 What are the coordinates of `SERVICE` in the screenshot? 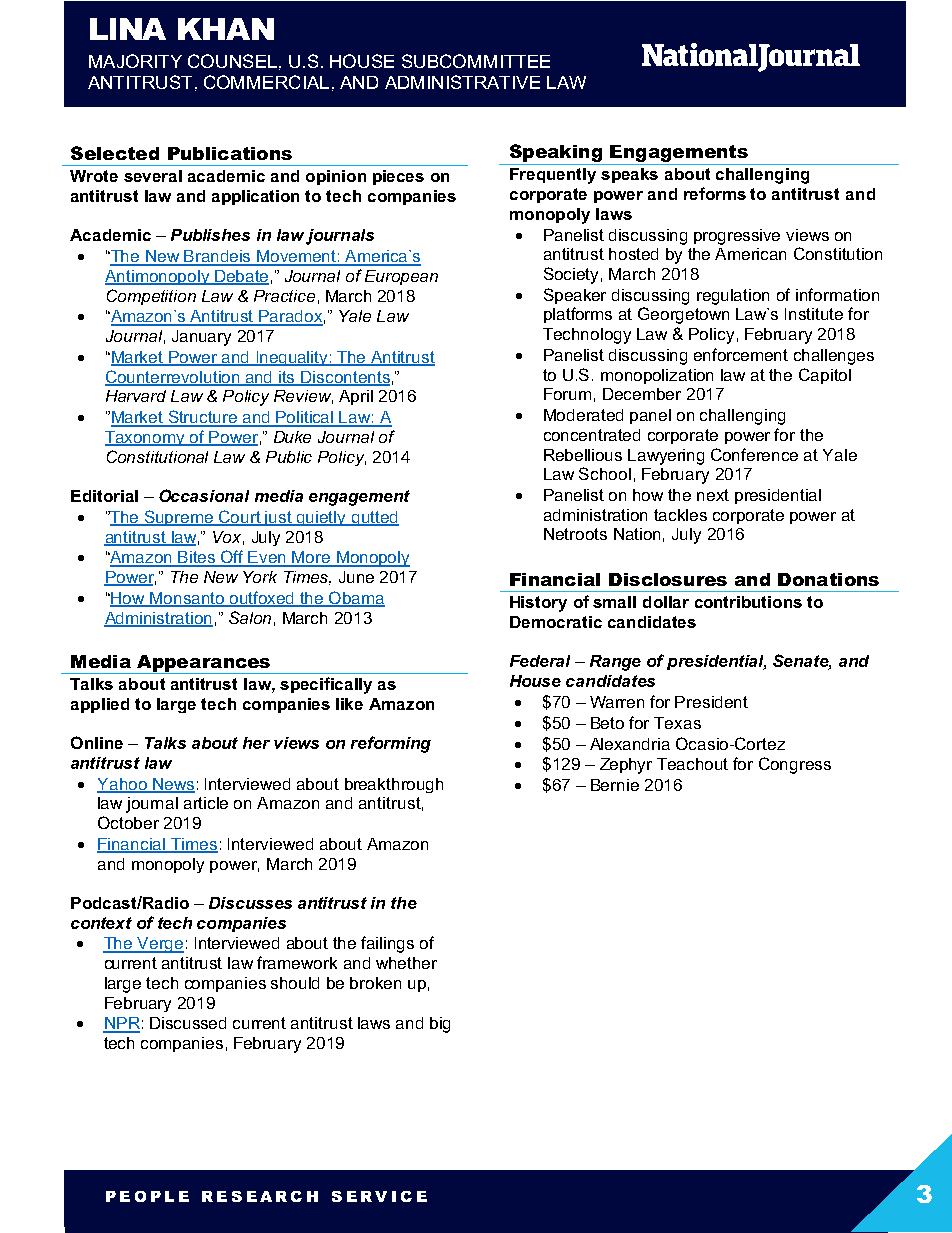 It's located at (379, 1196).
